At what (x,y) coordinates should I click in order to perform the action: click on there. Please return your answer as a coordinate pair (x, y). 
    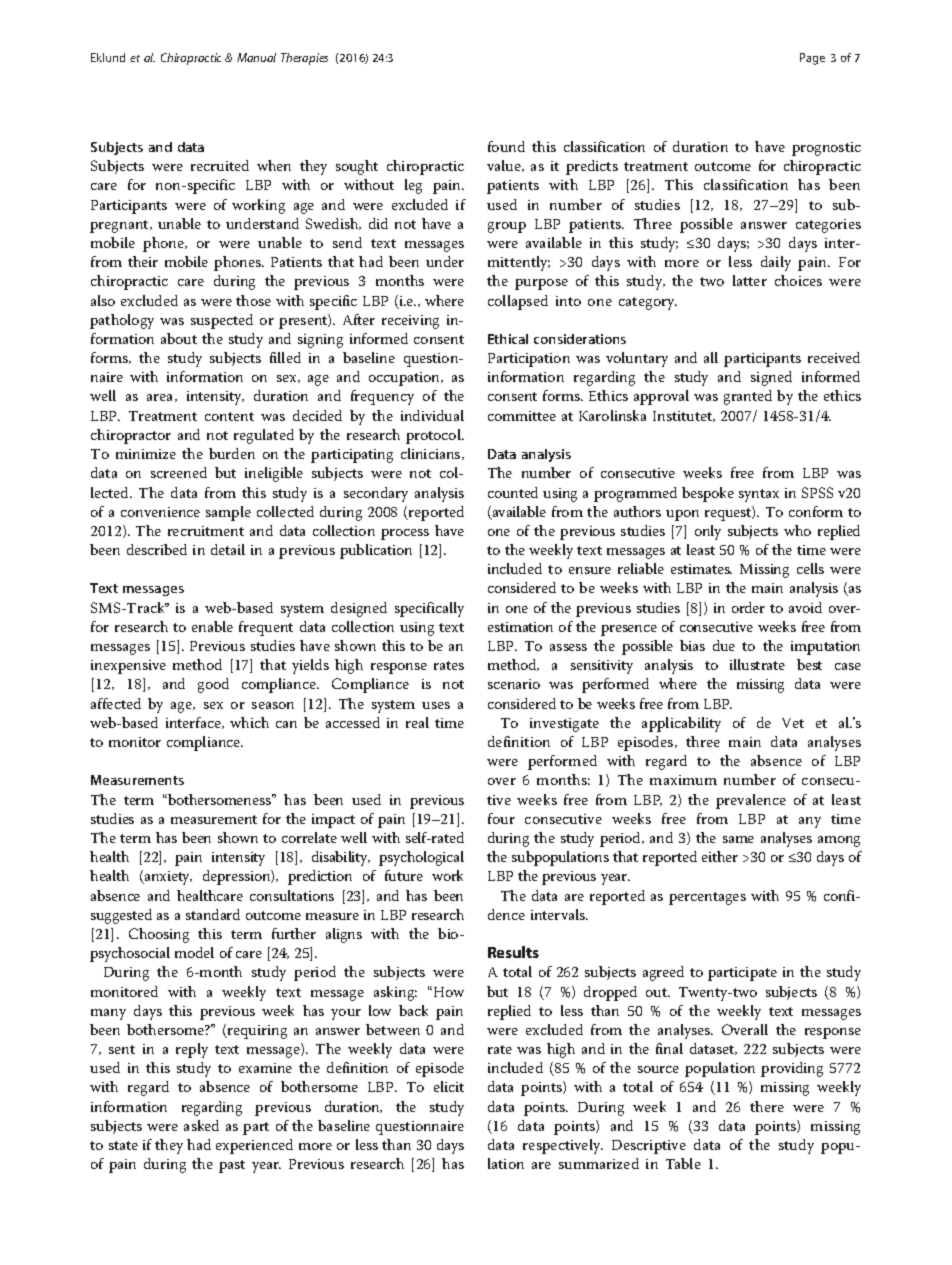
    Looking at the image, I should click on (767, 1106).
